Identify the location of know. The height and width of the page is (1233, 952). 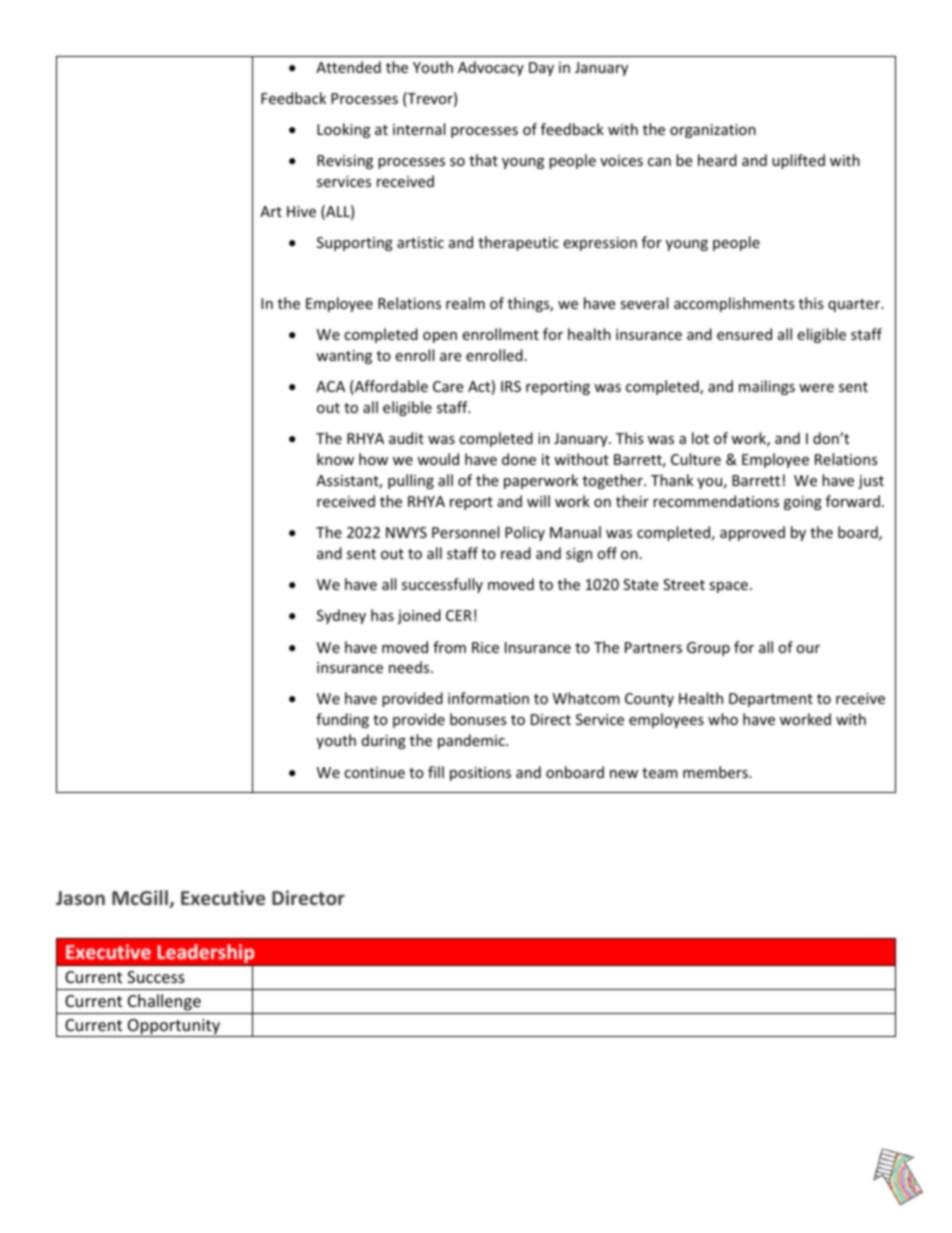
(335, 459).
